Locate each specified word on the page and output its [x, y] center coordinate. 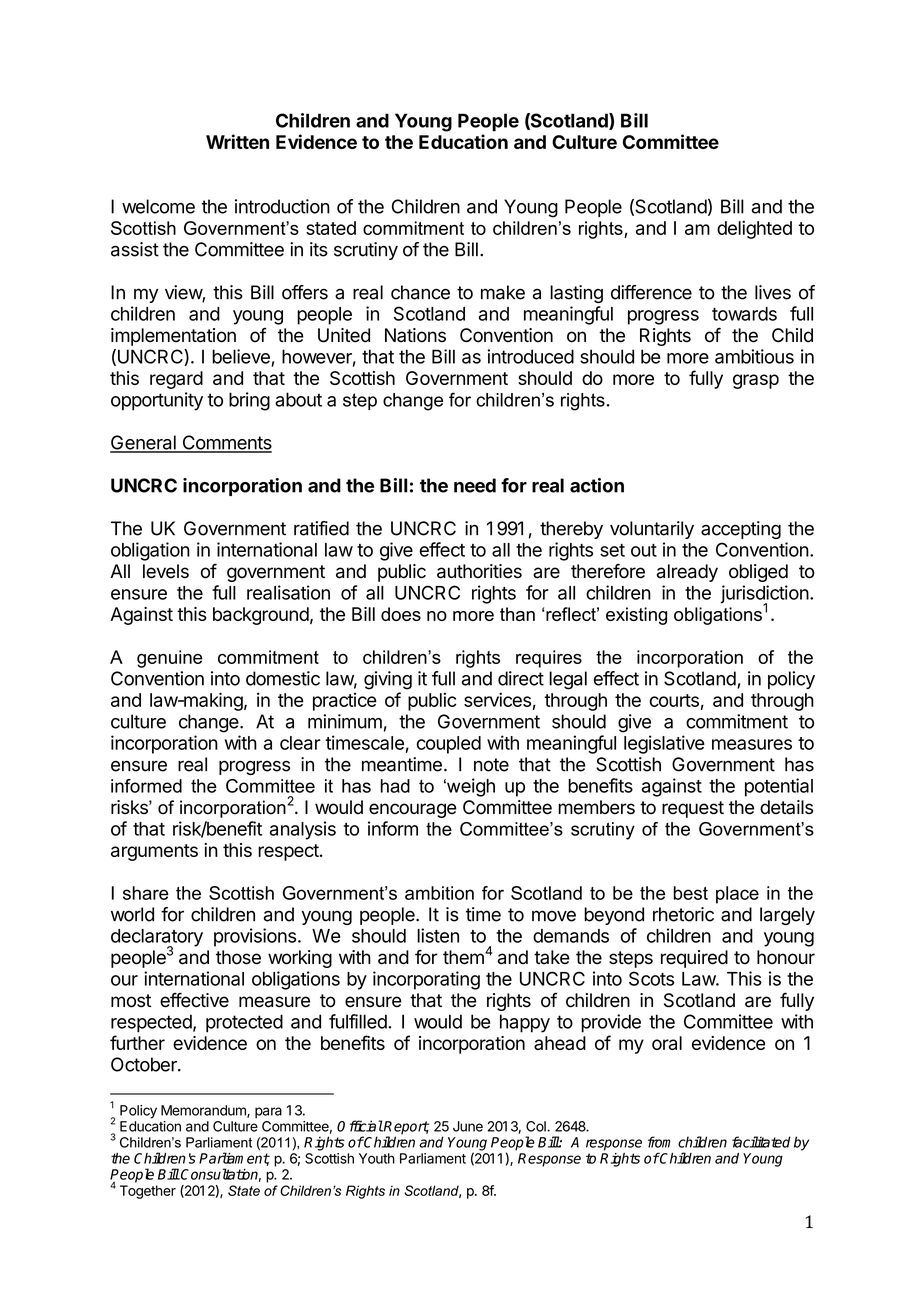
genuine [170, 659]
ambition [439, 893]
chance [420, 292]
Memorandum [204, 1111]
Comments [226, 443]
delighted [754, 229]
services [497, 699]
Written [237, 141]
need [475, 485]
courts [674, 700]
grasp [756, 381]
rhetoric [683, 914]
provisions [255, 937]
